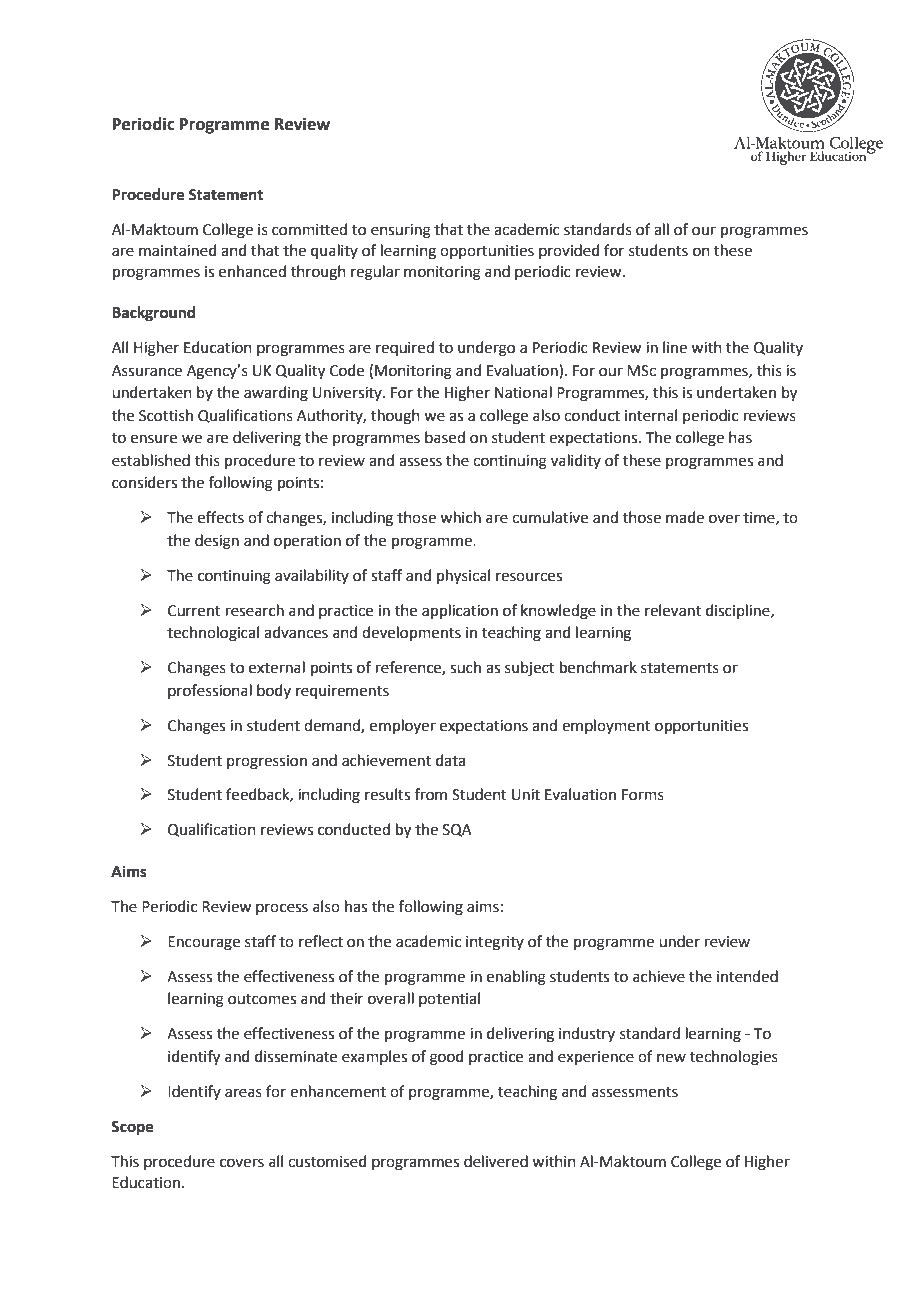  I want to click on delivered, so click(496, 1161).
